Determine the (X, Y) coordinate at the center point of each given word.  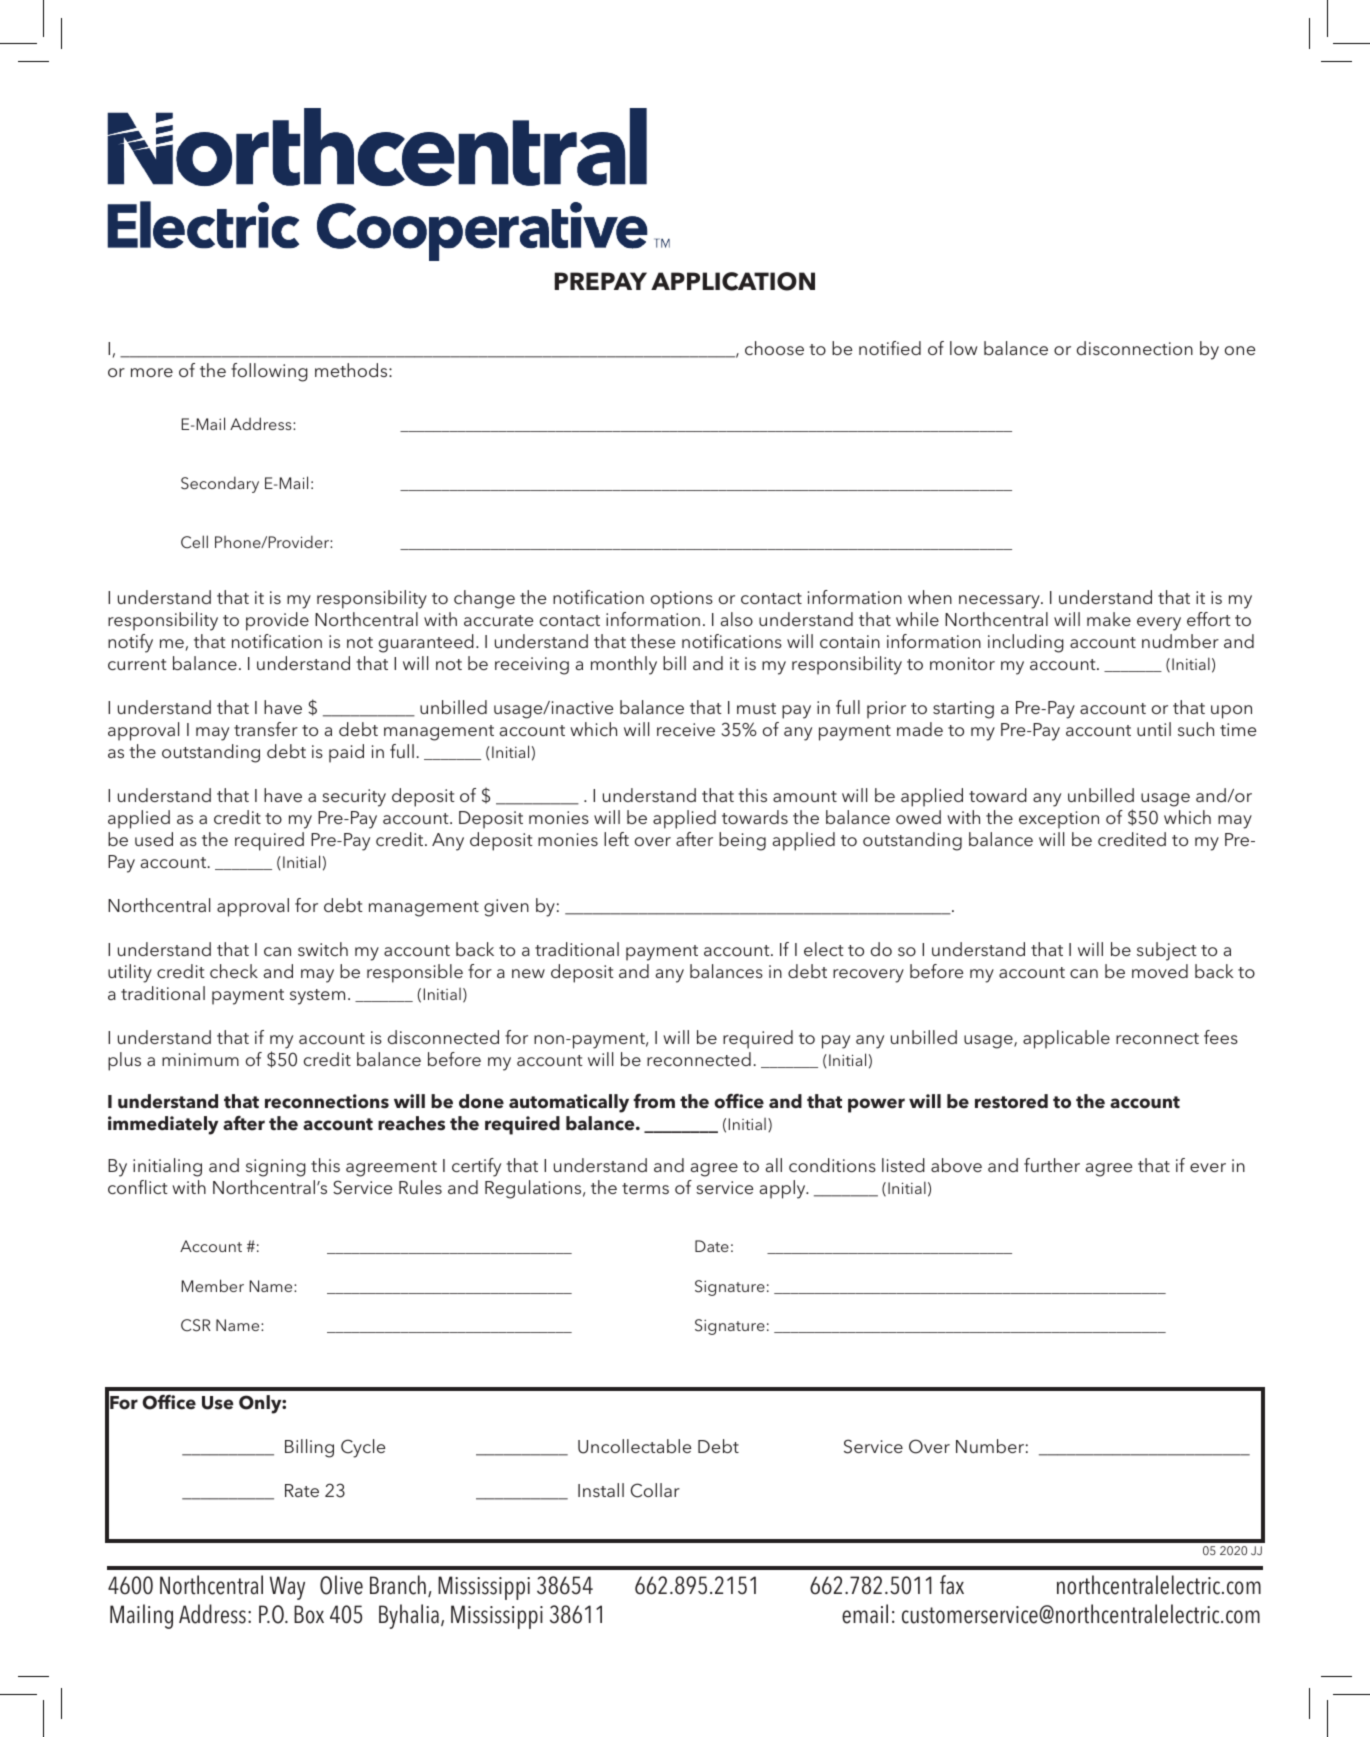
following (269, 372)
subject (1167, 951)
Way (287, 1588)
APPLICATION (733, 281)
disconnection (1135, 348)
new (528, 973)
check (234, 971)
